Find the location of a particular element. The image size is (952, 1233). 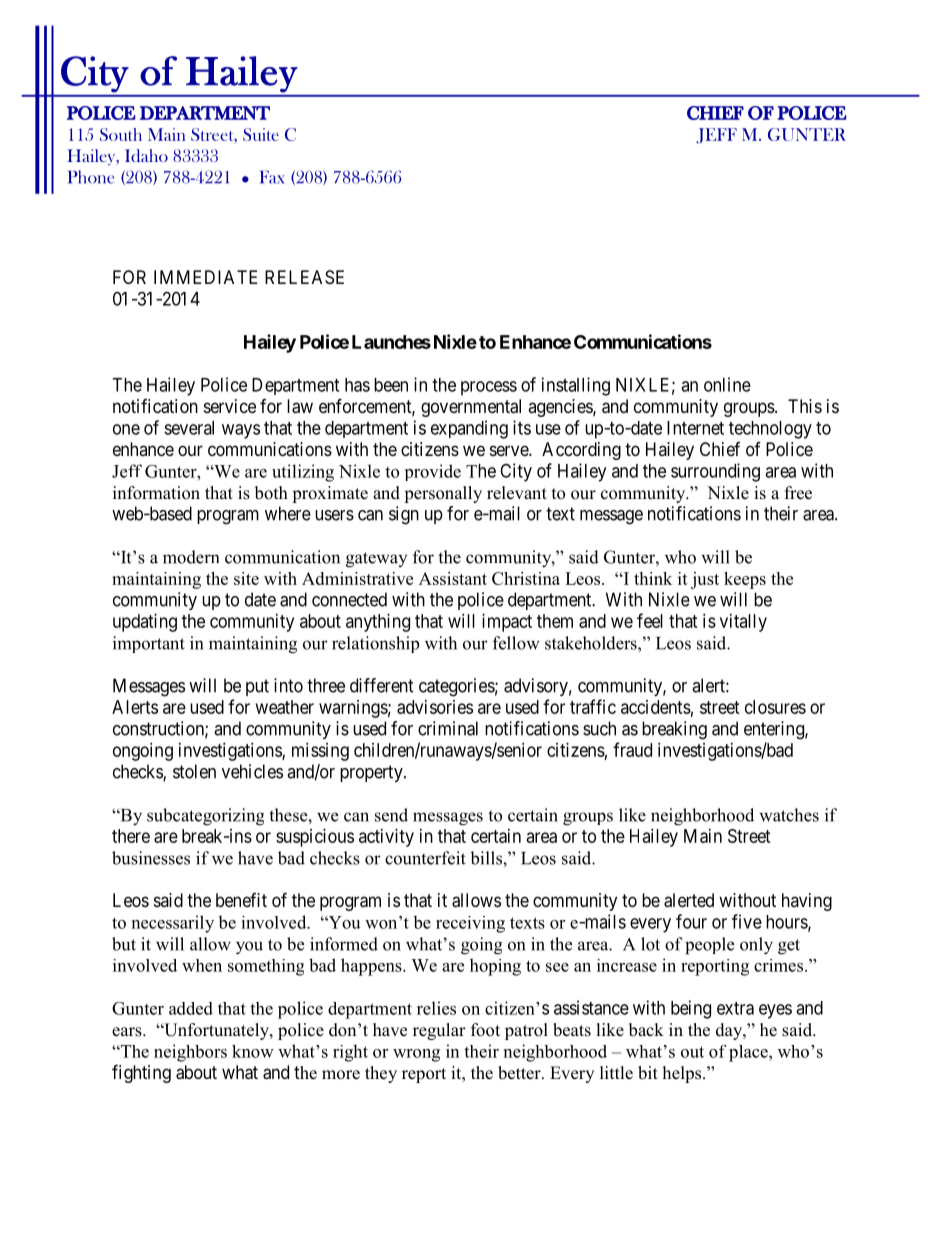

This is located at coordinates (805, 406).
